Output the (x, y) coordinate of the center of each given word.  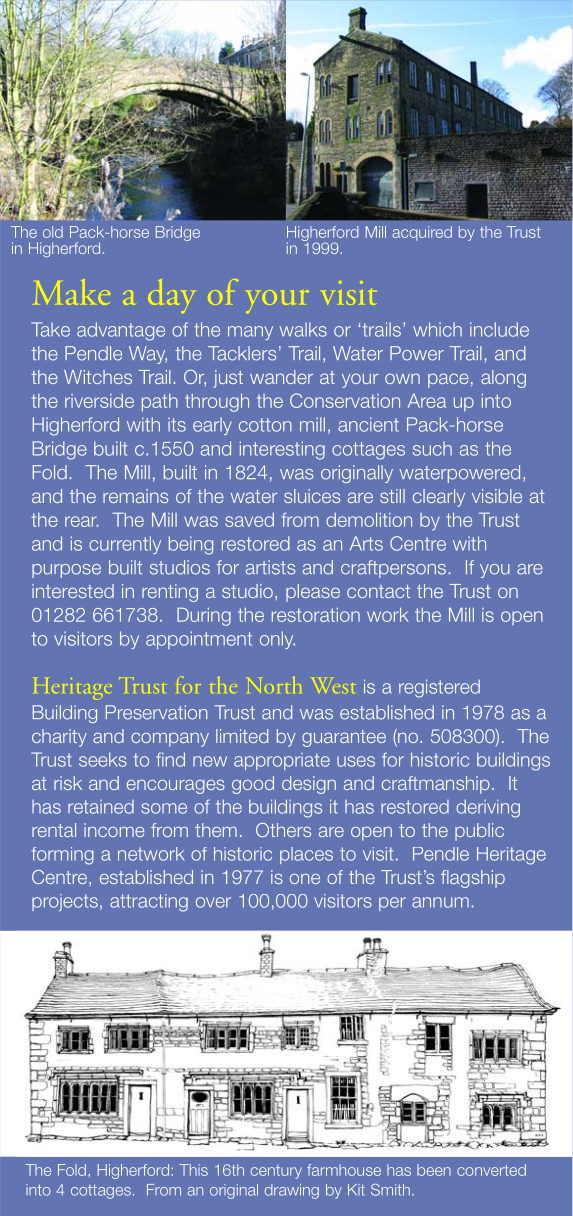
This (193, 1170)
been (434, 1170)
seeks (103, 759)
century (276, 1172)
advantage (121, 331)
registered (439, 688)
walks (303, 329)
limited (242, 736)
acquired (422, 233)
